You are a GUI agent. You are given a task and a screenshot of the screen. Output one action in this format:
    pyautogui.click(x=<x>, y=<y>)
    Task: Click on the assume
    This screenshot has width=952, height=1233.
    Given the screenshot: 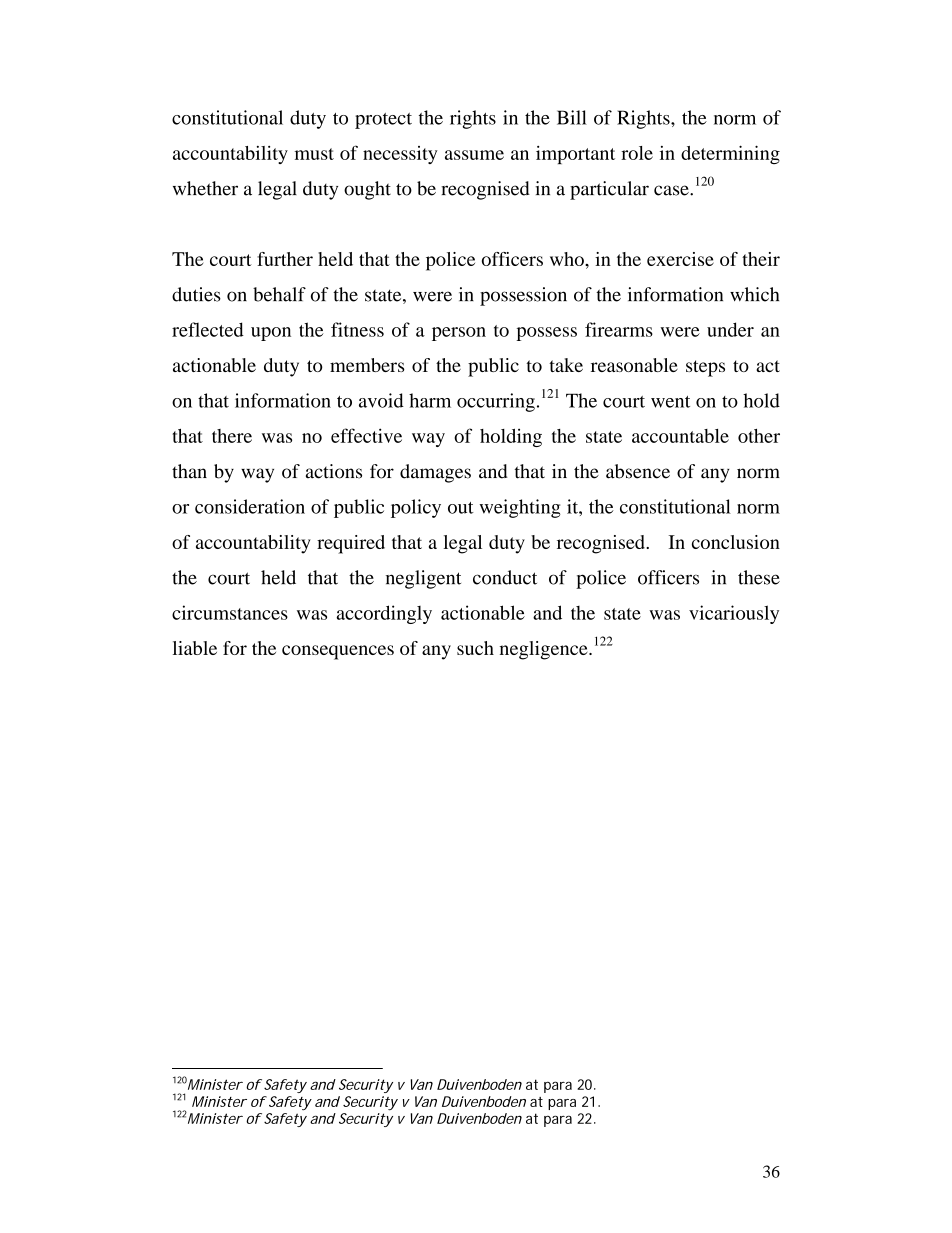 What is the action you would take?
    pyautogui.click(x=474, y=155)
